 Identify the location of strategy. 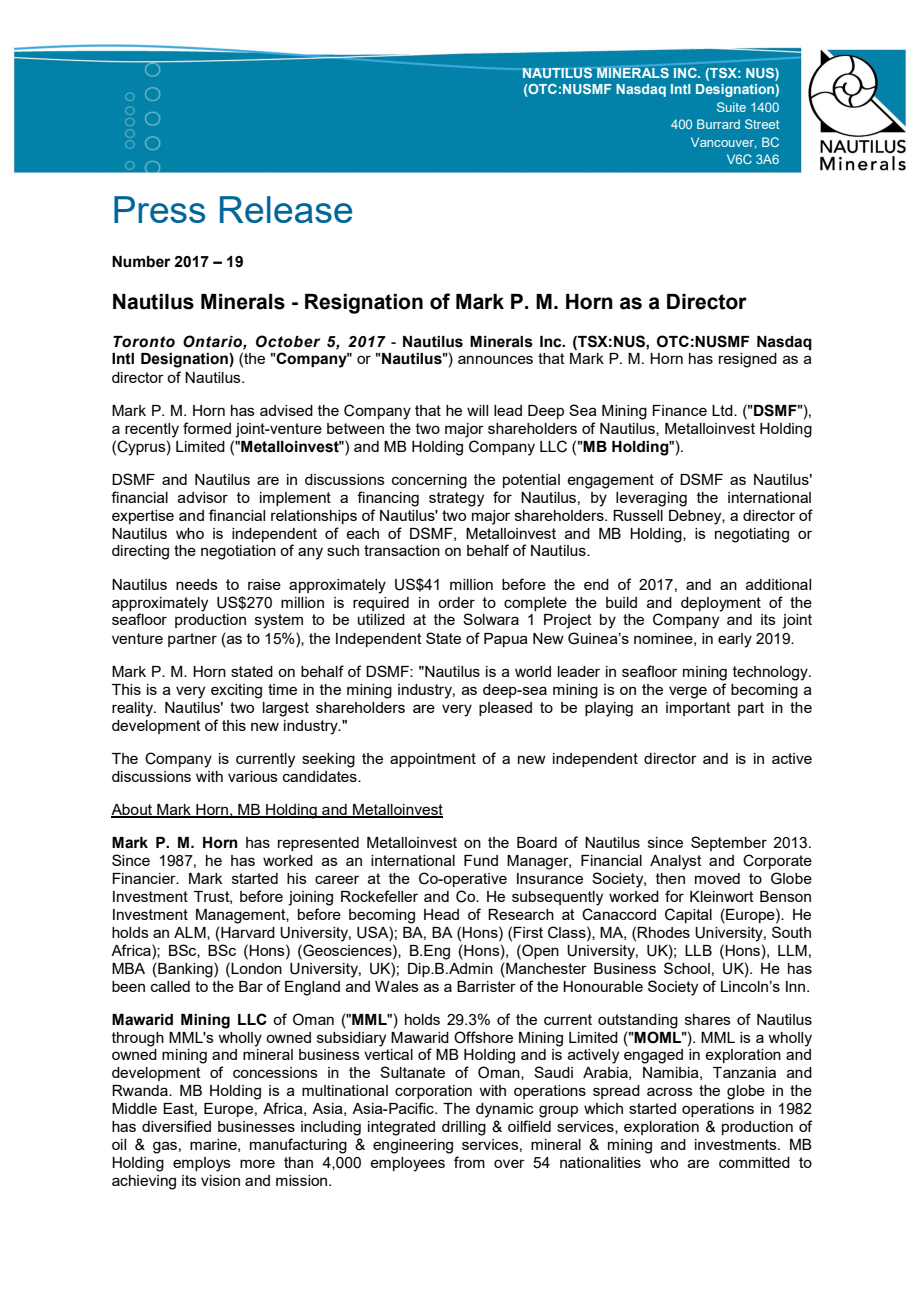
(456, 499).
